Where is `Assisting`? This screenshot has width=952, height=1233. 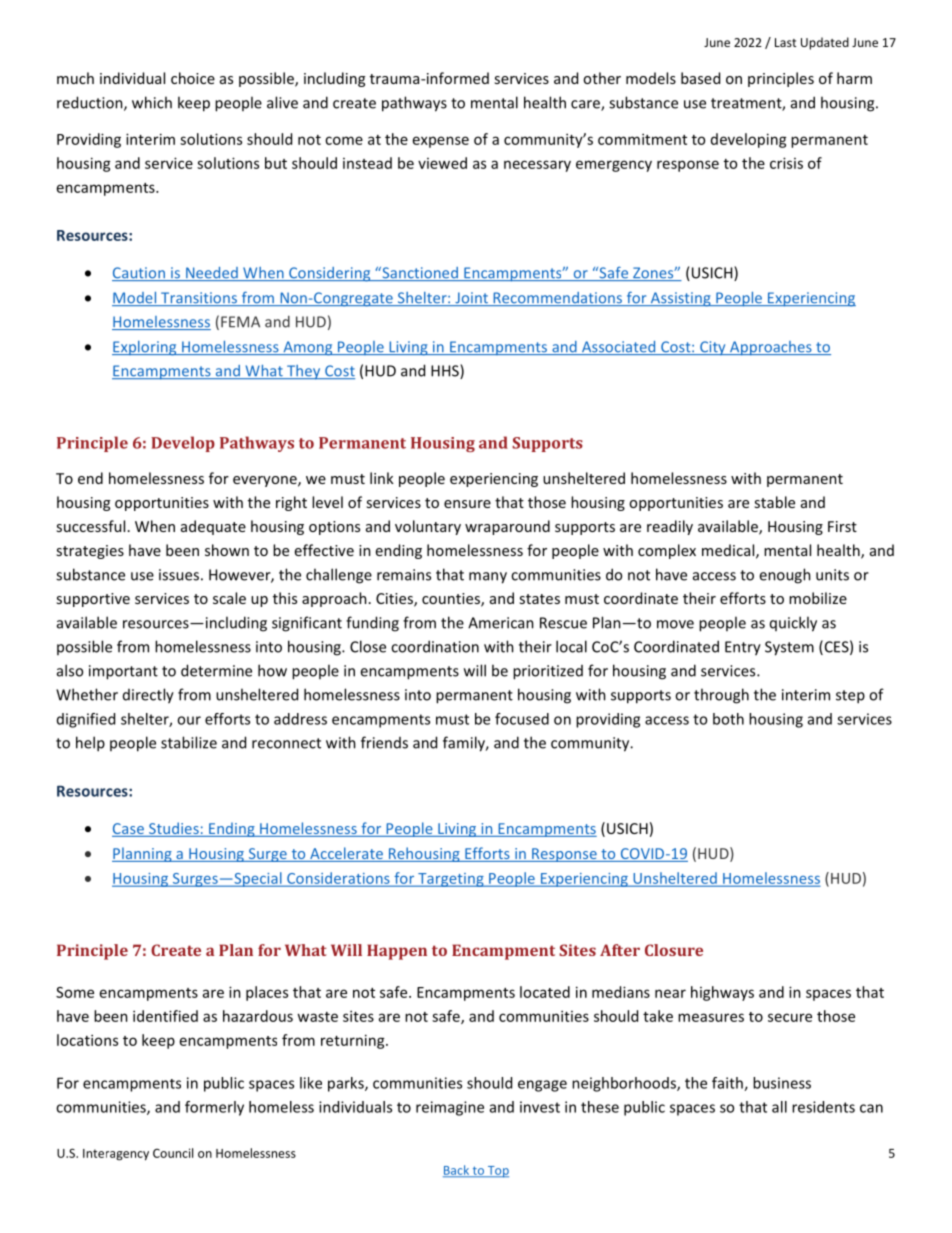 Assisting is located at coordinates (680, 299).
